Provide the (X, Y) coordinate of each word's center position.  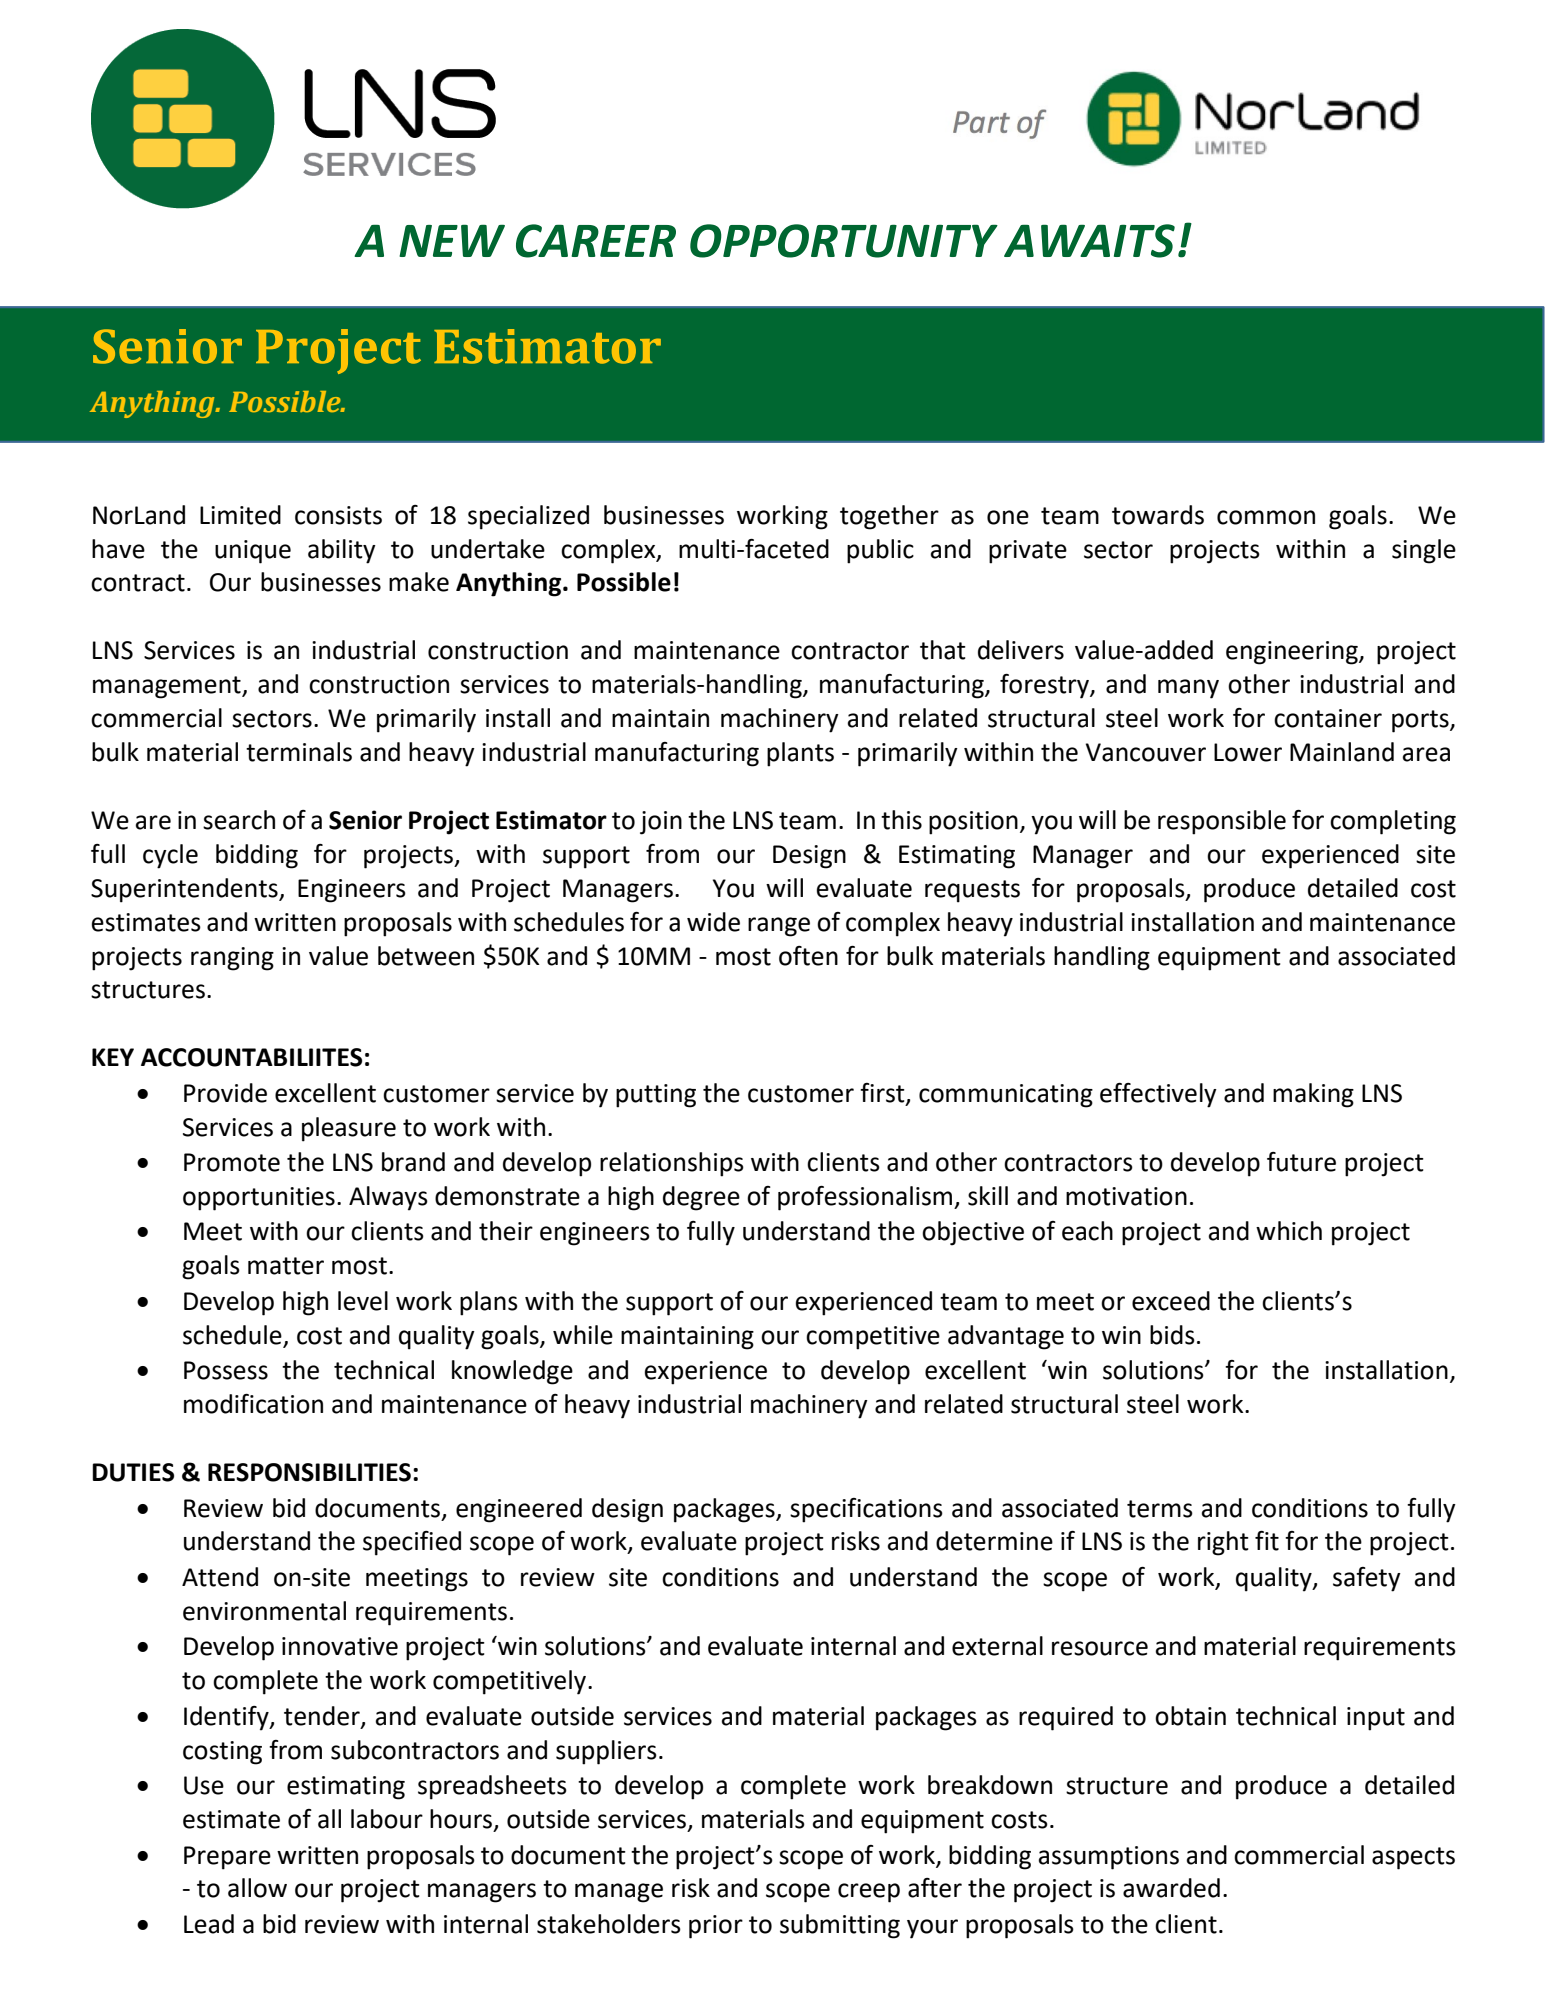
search (239, 820)
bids (1172, 1335)
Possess (226, 1370)
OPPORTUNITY (844, 241)
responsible (1222, 822)
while (583, 1335)
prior (716, 1927)
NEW (452, 240)
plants (800, 754)
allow (257, 1888)
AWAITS (1089, 241)
